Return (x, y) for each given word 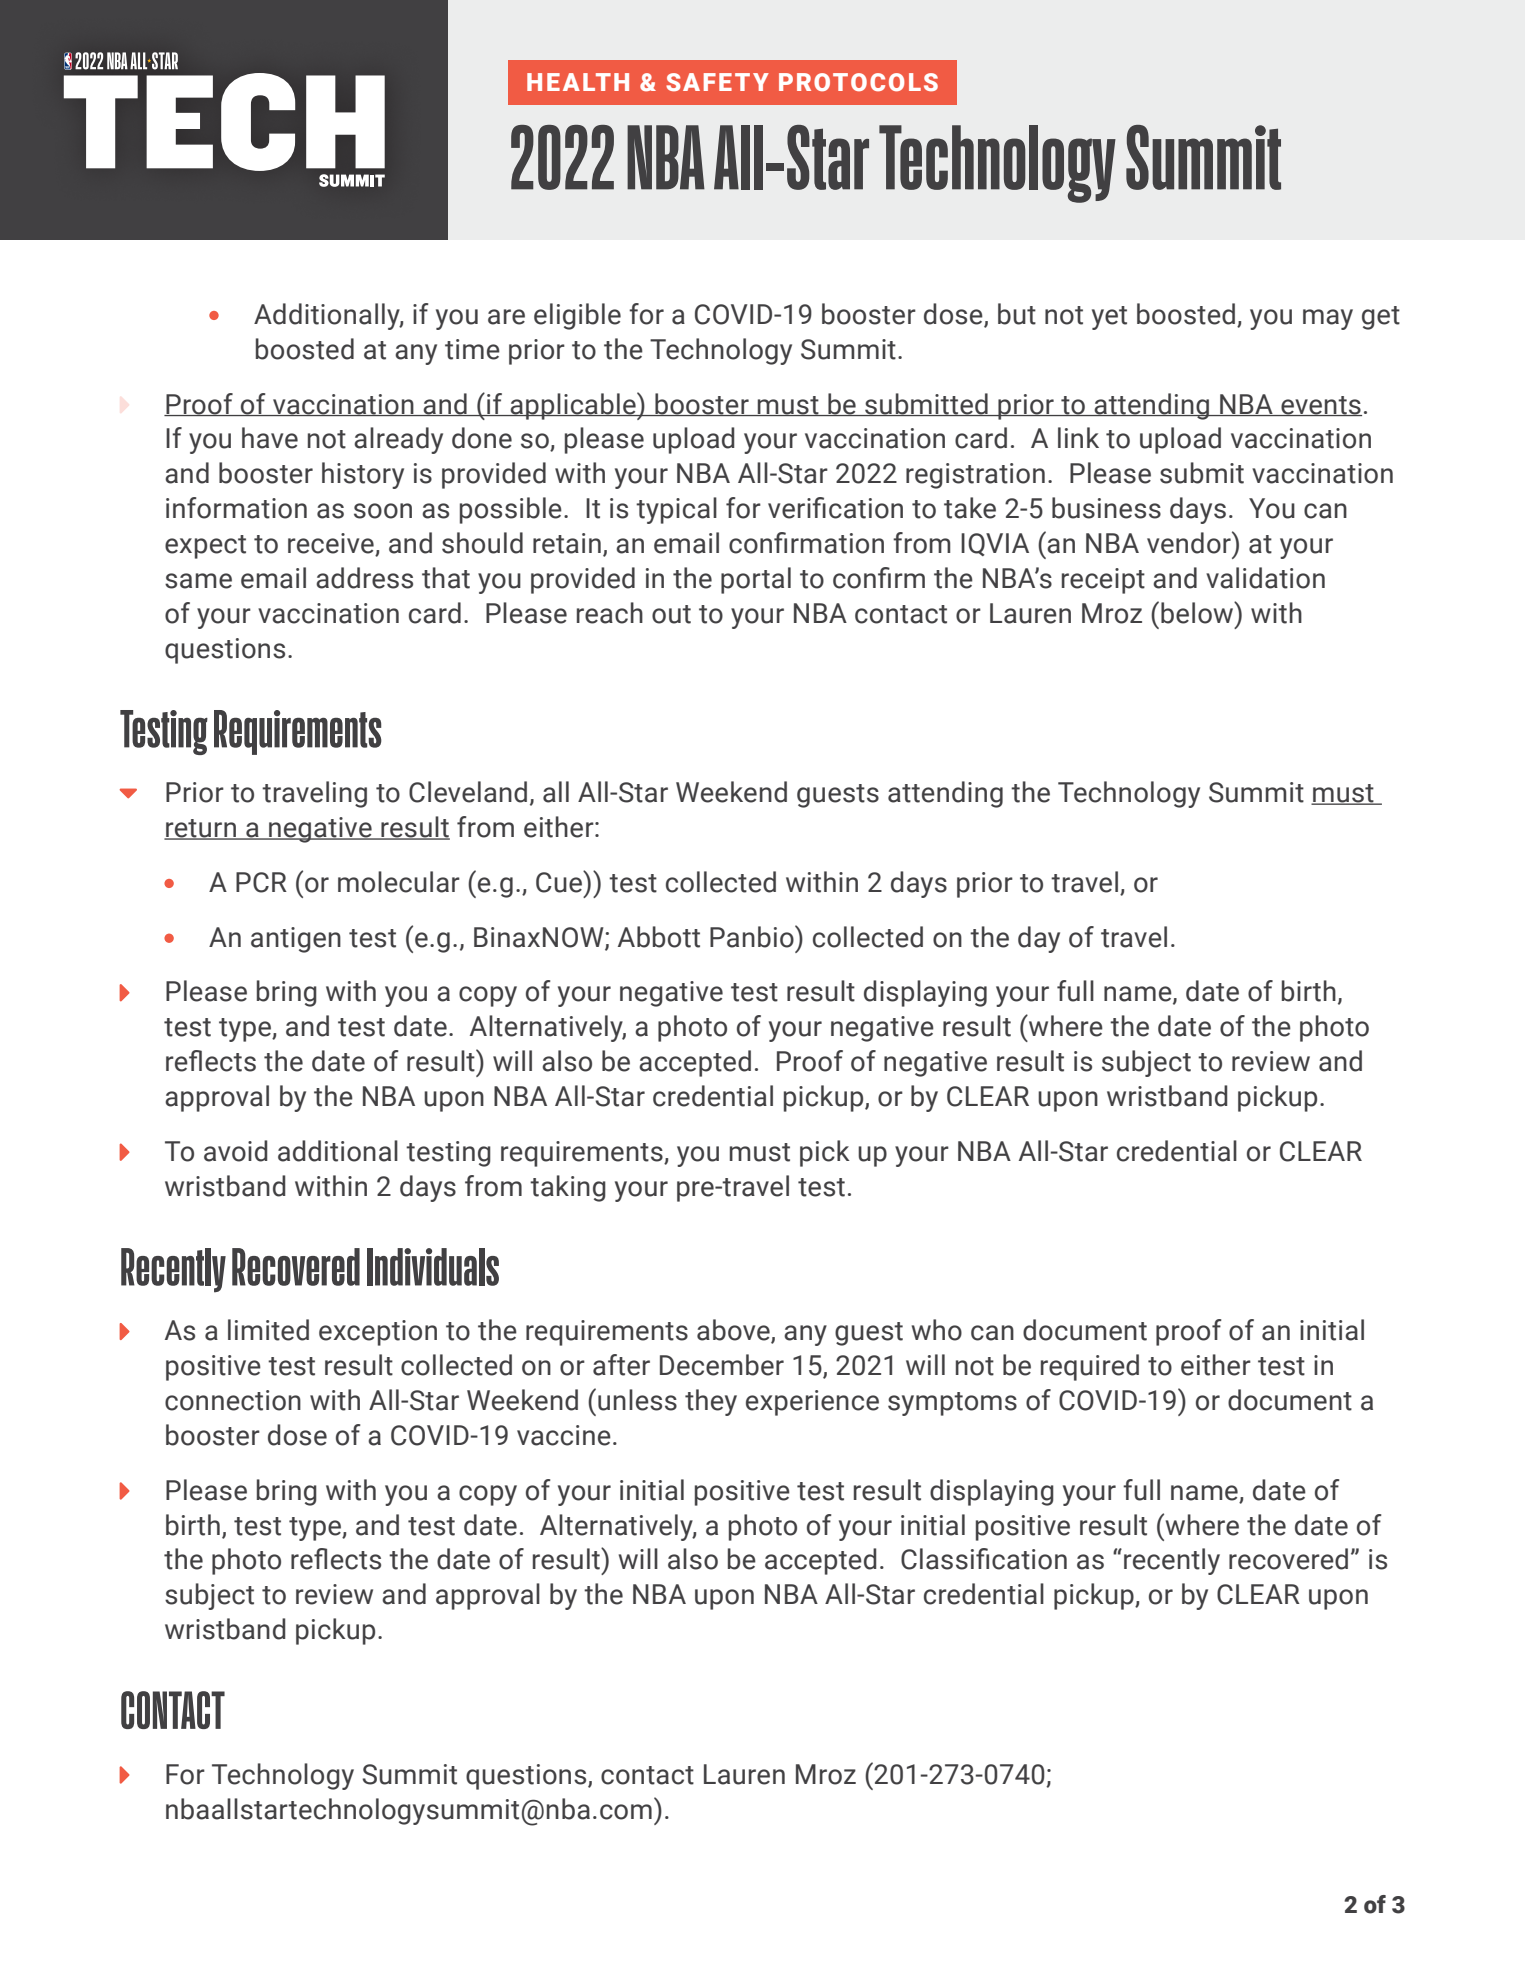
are (506, 317)
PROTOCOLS (858, 82)
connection (233, 1400)
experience (812, 1403)
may (1328, 319)
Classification (984, 1559)
